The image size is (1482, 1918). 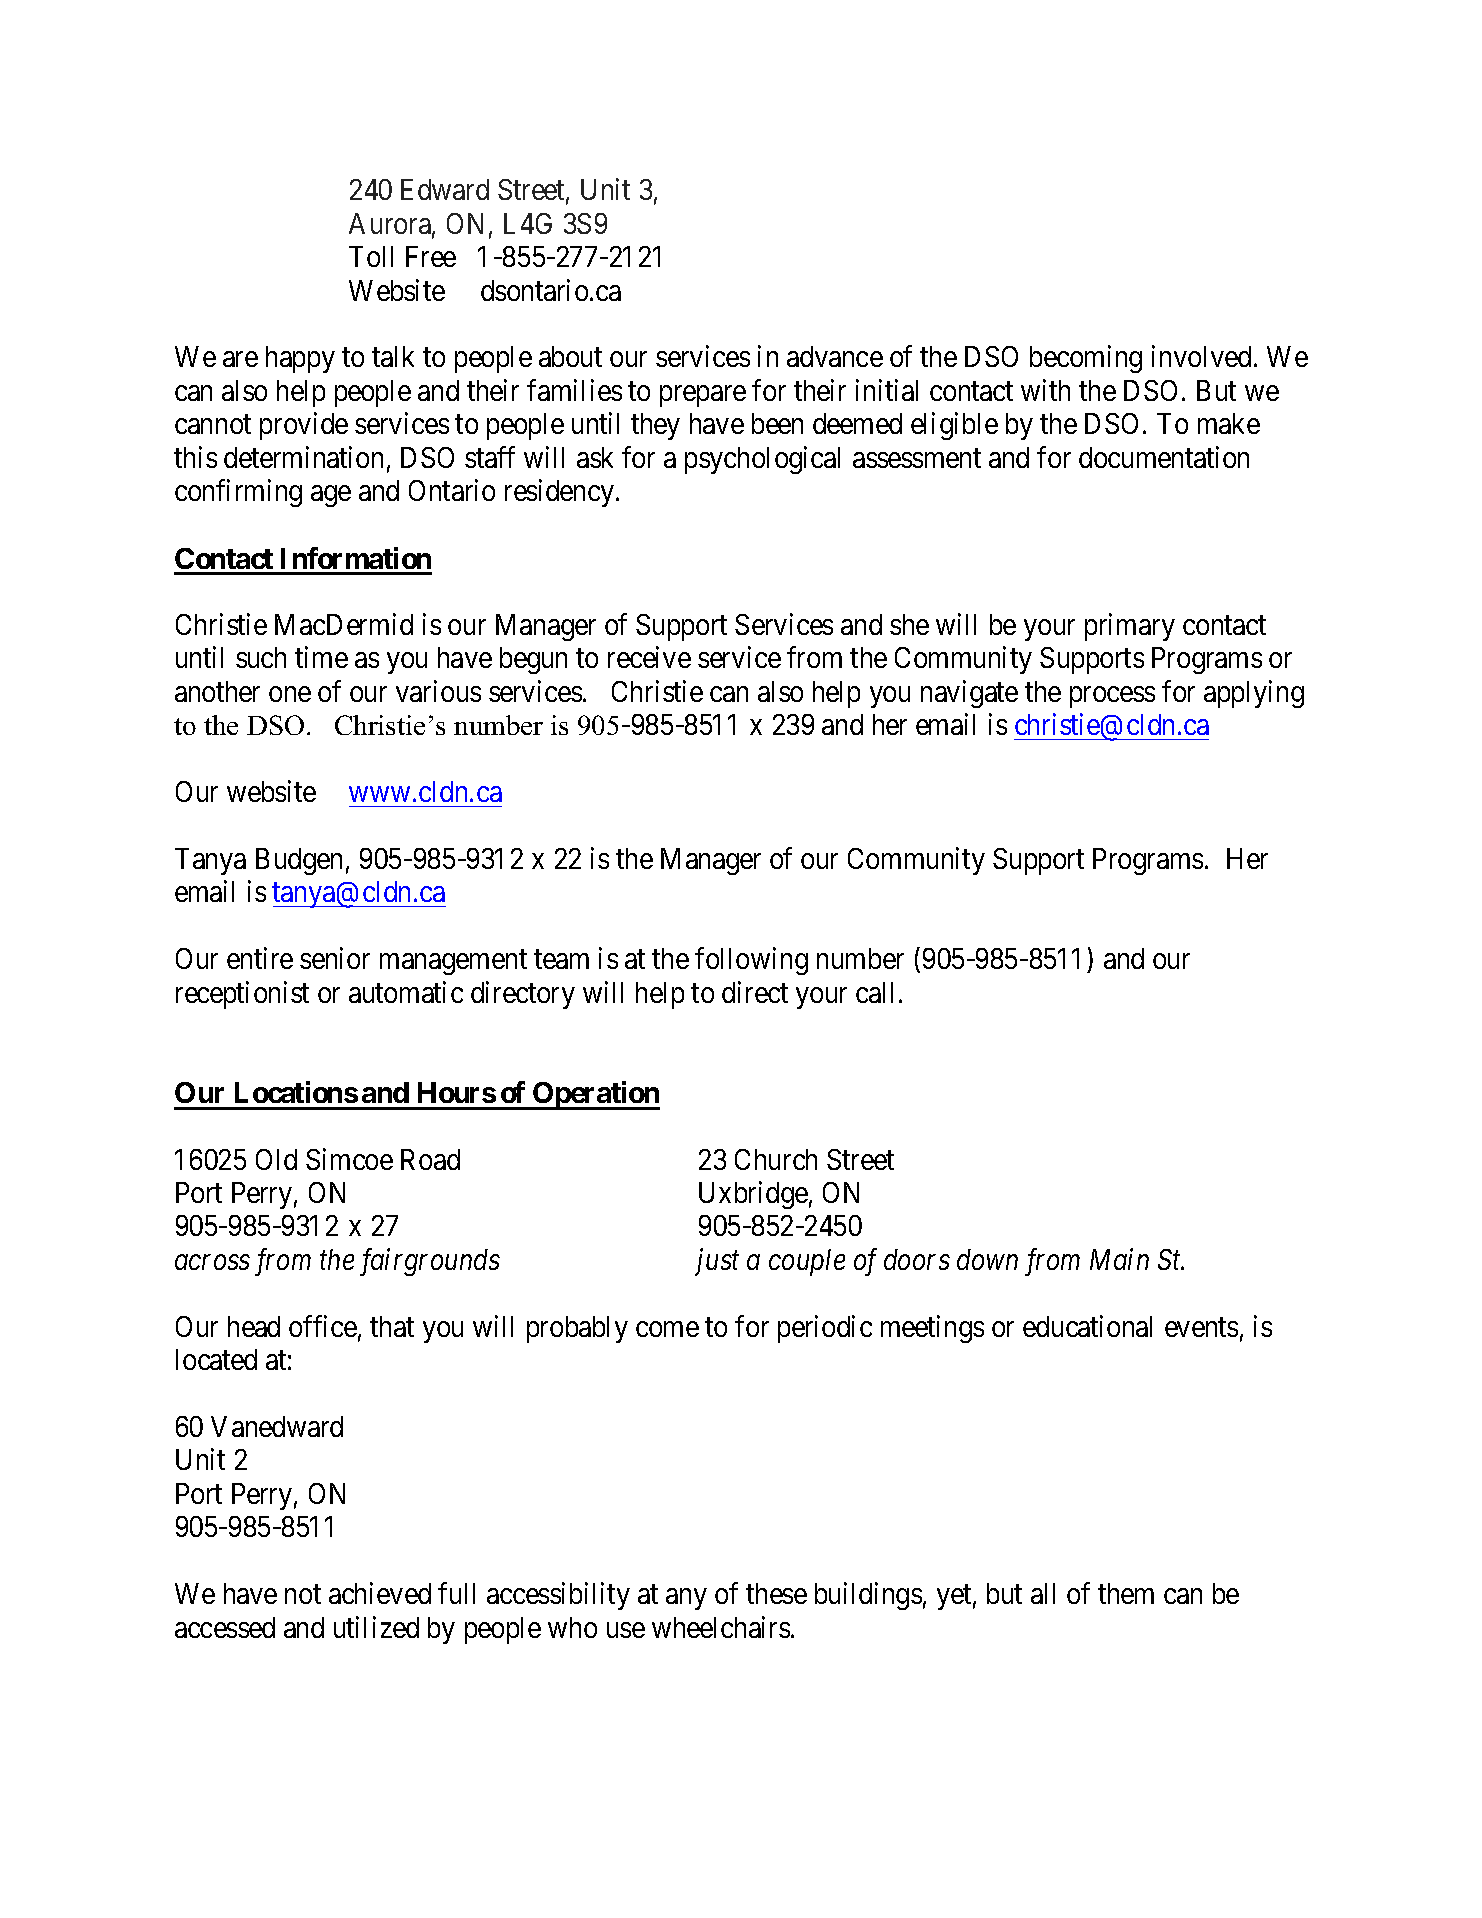 I want to click on office, so click(x=323, y=1326).
